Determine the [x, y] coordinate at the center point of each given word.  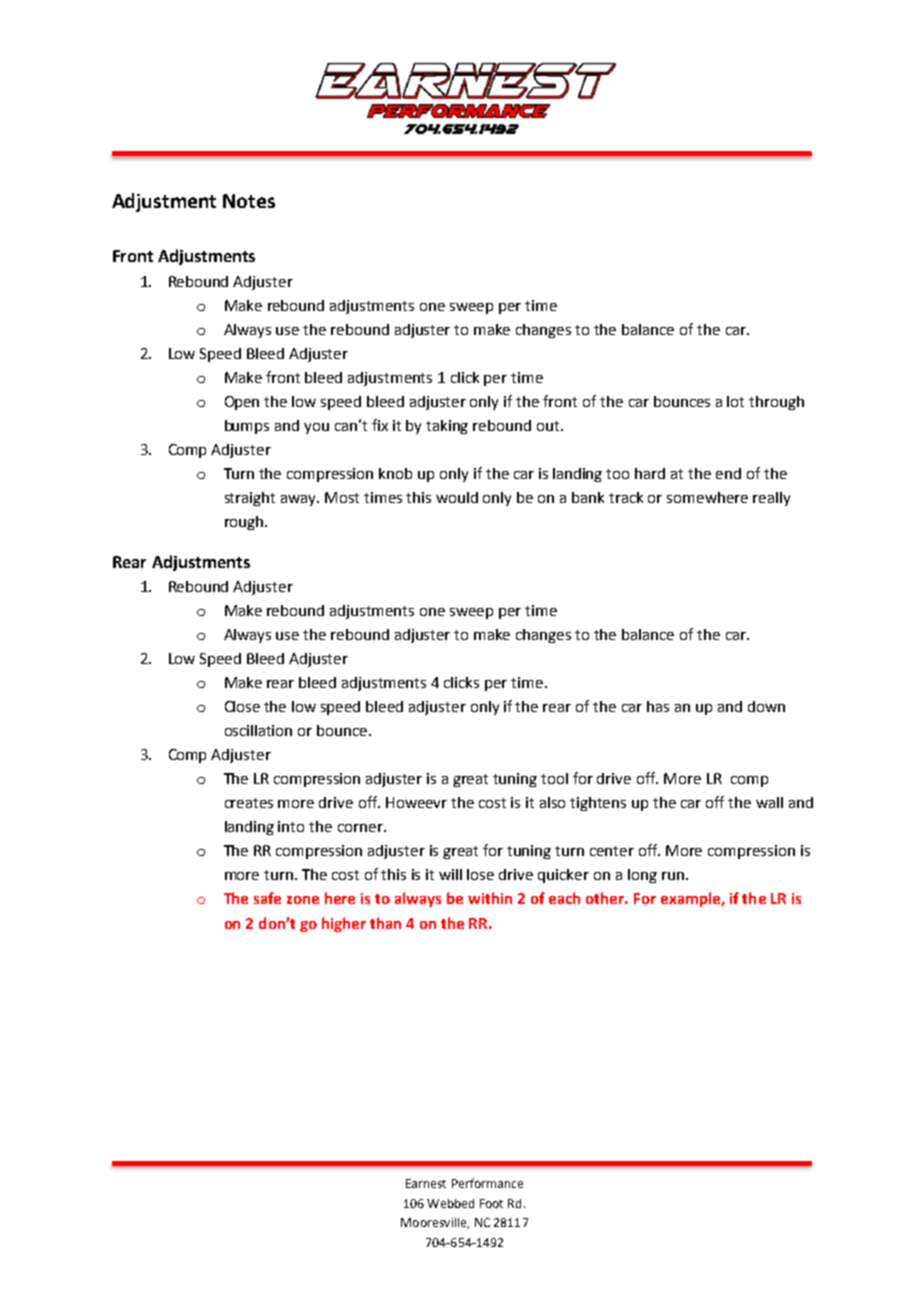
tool [554, 778]
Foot [491, 1203]
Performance [487, 1183]
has [658, 706]
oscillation [258, 730]
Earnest [426, 1183]
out [549, 426]
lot [735, 401]
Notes [249, 201]
